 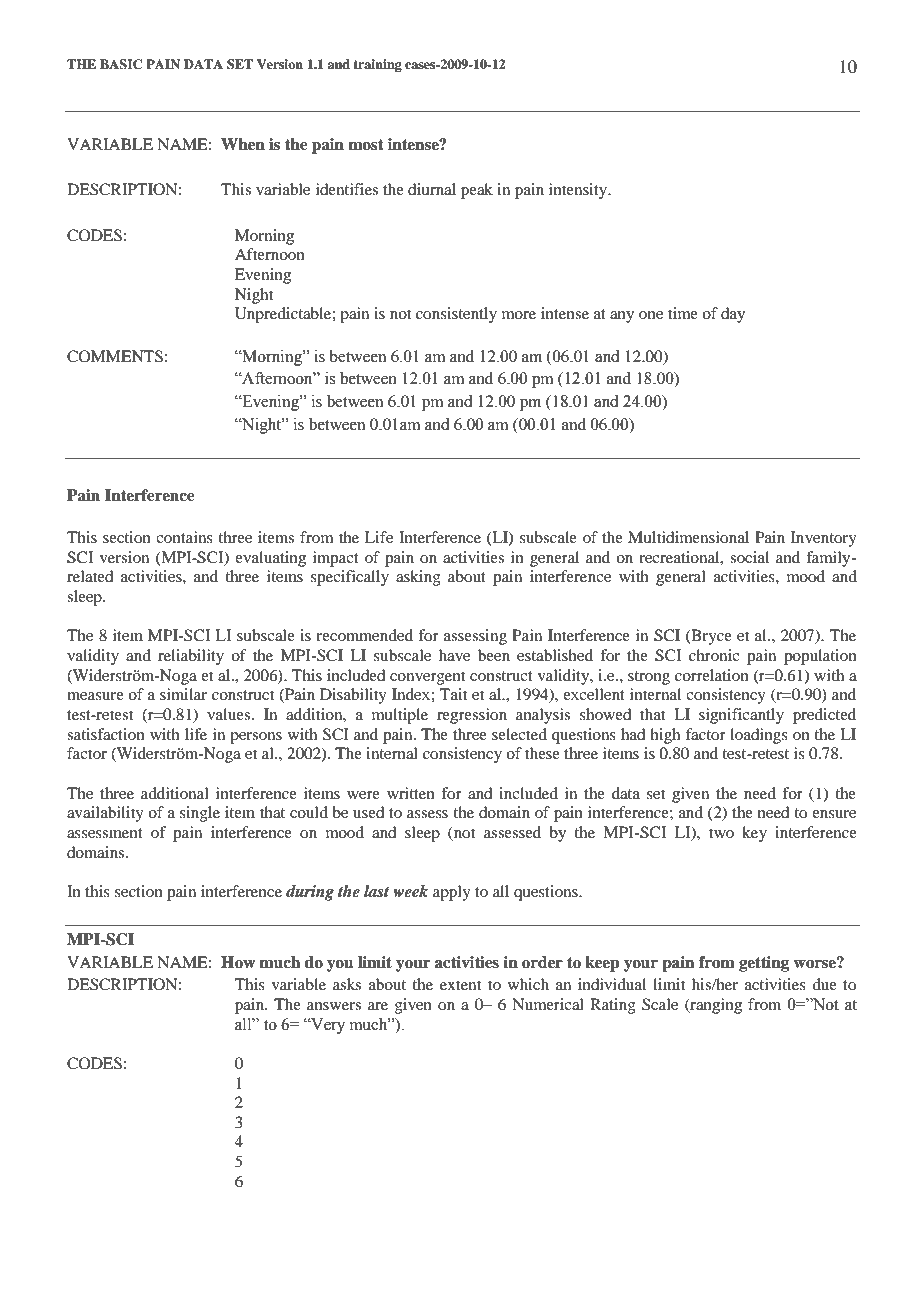 I want to click on BASIC, so click(x=121, y=64).
